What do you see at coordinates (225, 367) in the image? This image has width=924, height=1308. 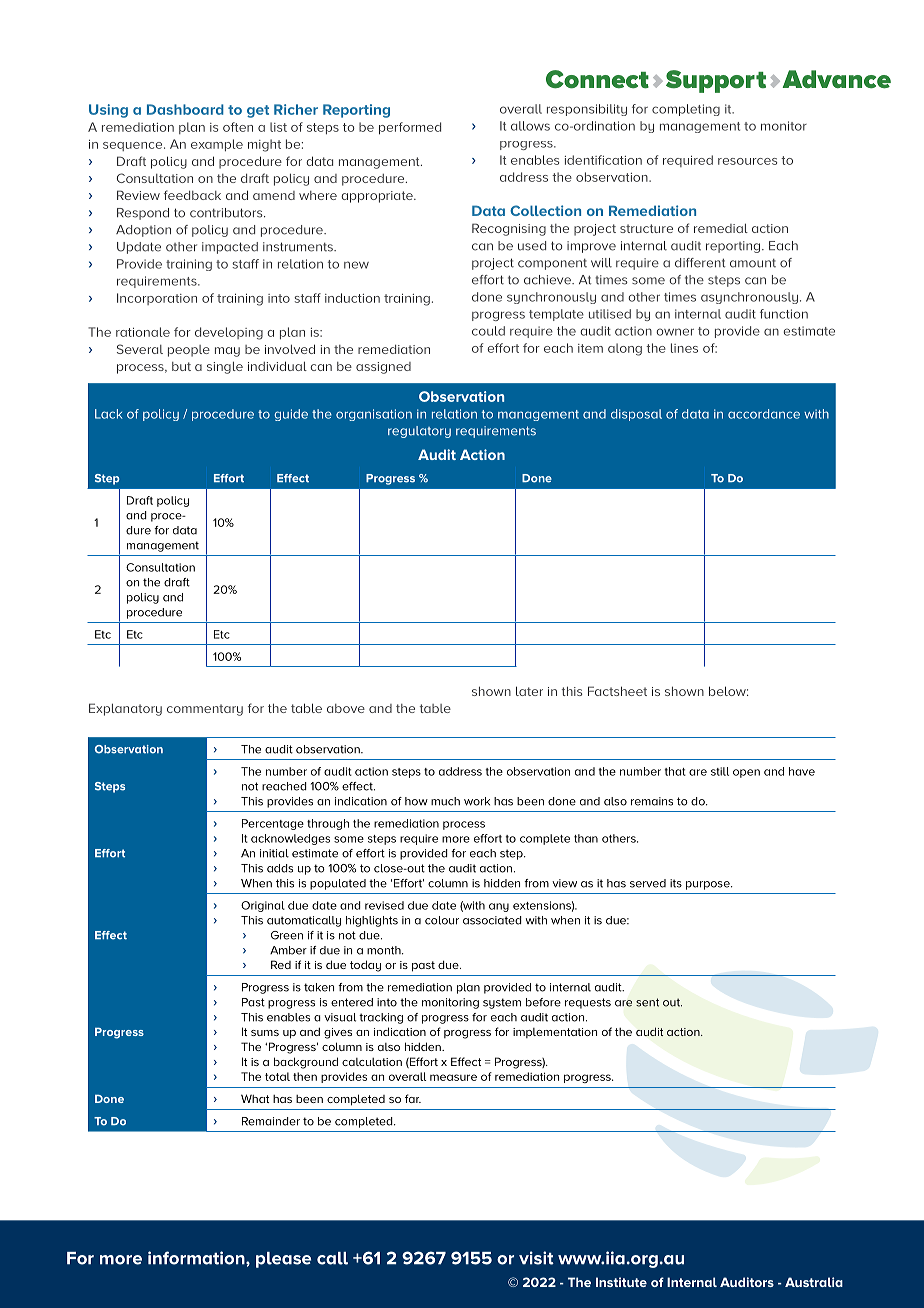 I see `single` at bounding box center [225, 367].
